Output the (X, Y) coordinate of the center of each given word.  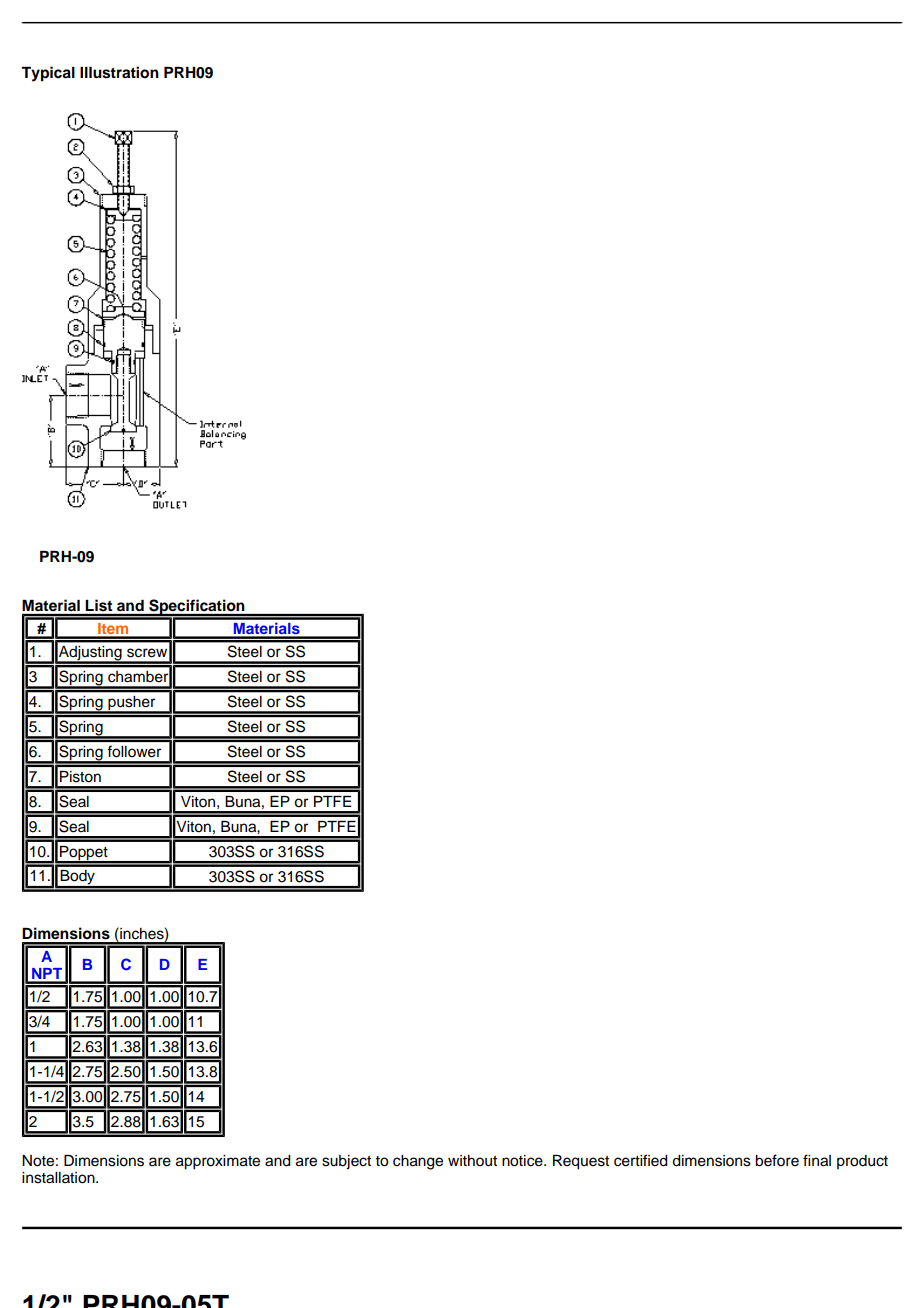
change (418, 1162)
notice (523, 1161)
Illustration (119, 72)
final (817, 1160)
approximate (218, 1162)
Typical (48, 74)
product (862, 1162)
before (777, 1160)
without (472, 1161)
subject (346, 1162)
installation (59, 1178)
